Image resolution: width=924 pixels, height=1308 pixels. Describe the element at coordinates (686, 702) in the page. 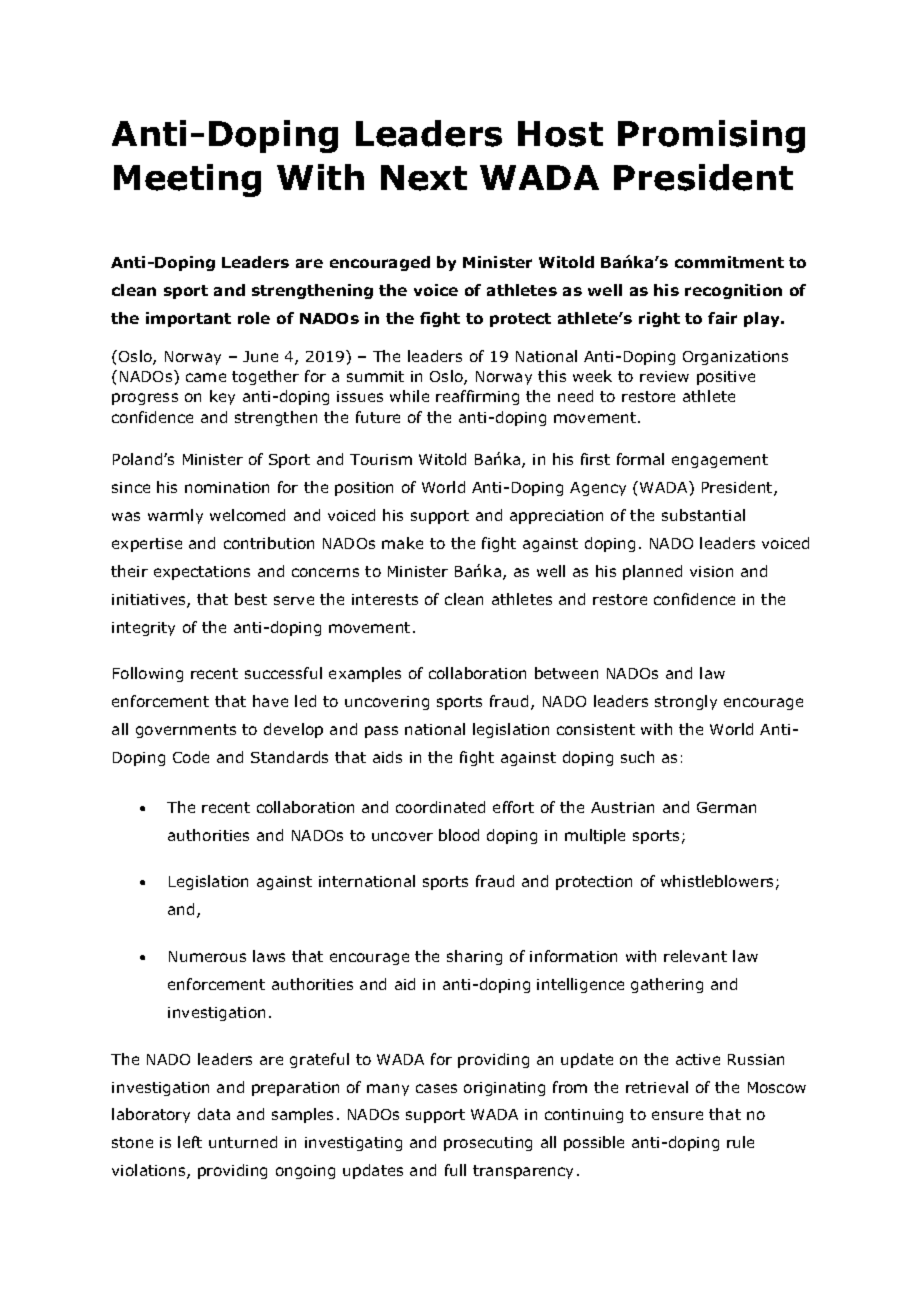

I see `strongly` at that location.
